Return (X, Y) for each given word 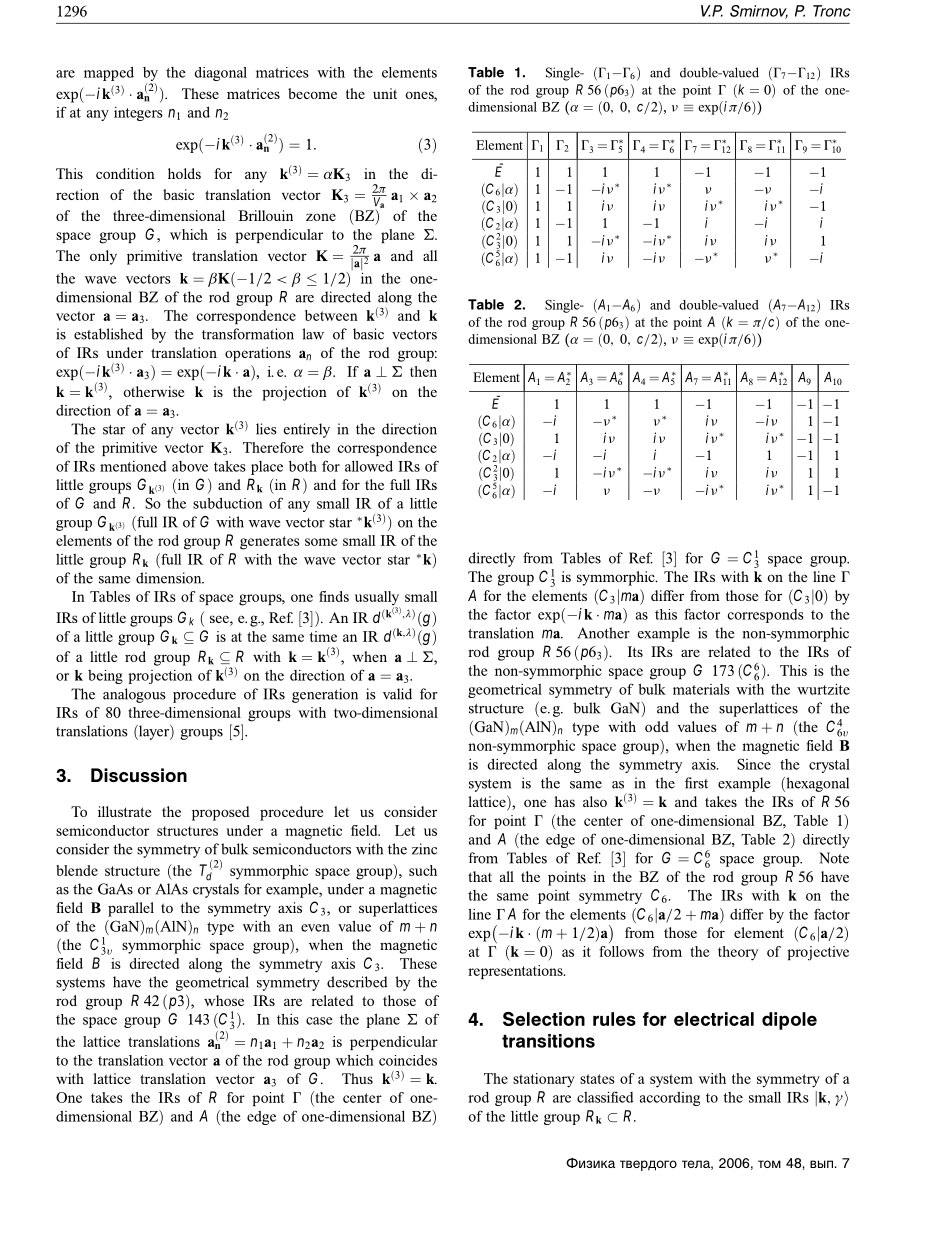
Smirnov (759, 12)
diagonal (221, 74)
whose (224, 1000)
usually (377, 599)
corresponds (766, 616)
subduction (228, 503)
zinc (424, 849)
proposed (221, 813)
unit (385, 93)
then (423, 371)
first (696, 783)
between (331, 315)
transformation (248, 334)
